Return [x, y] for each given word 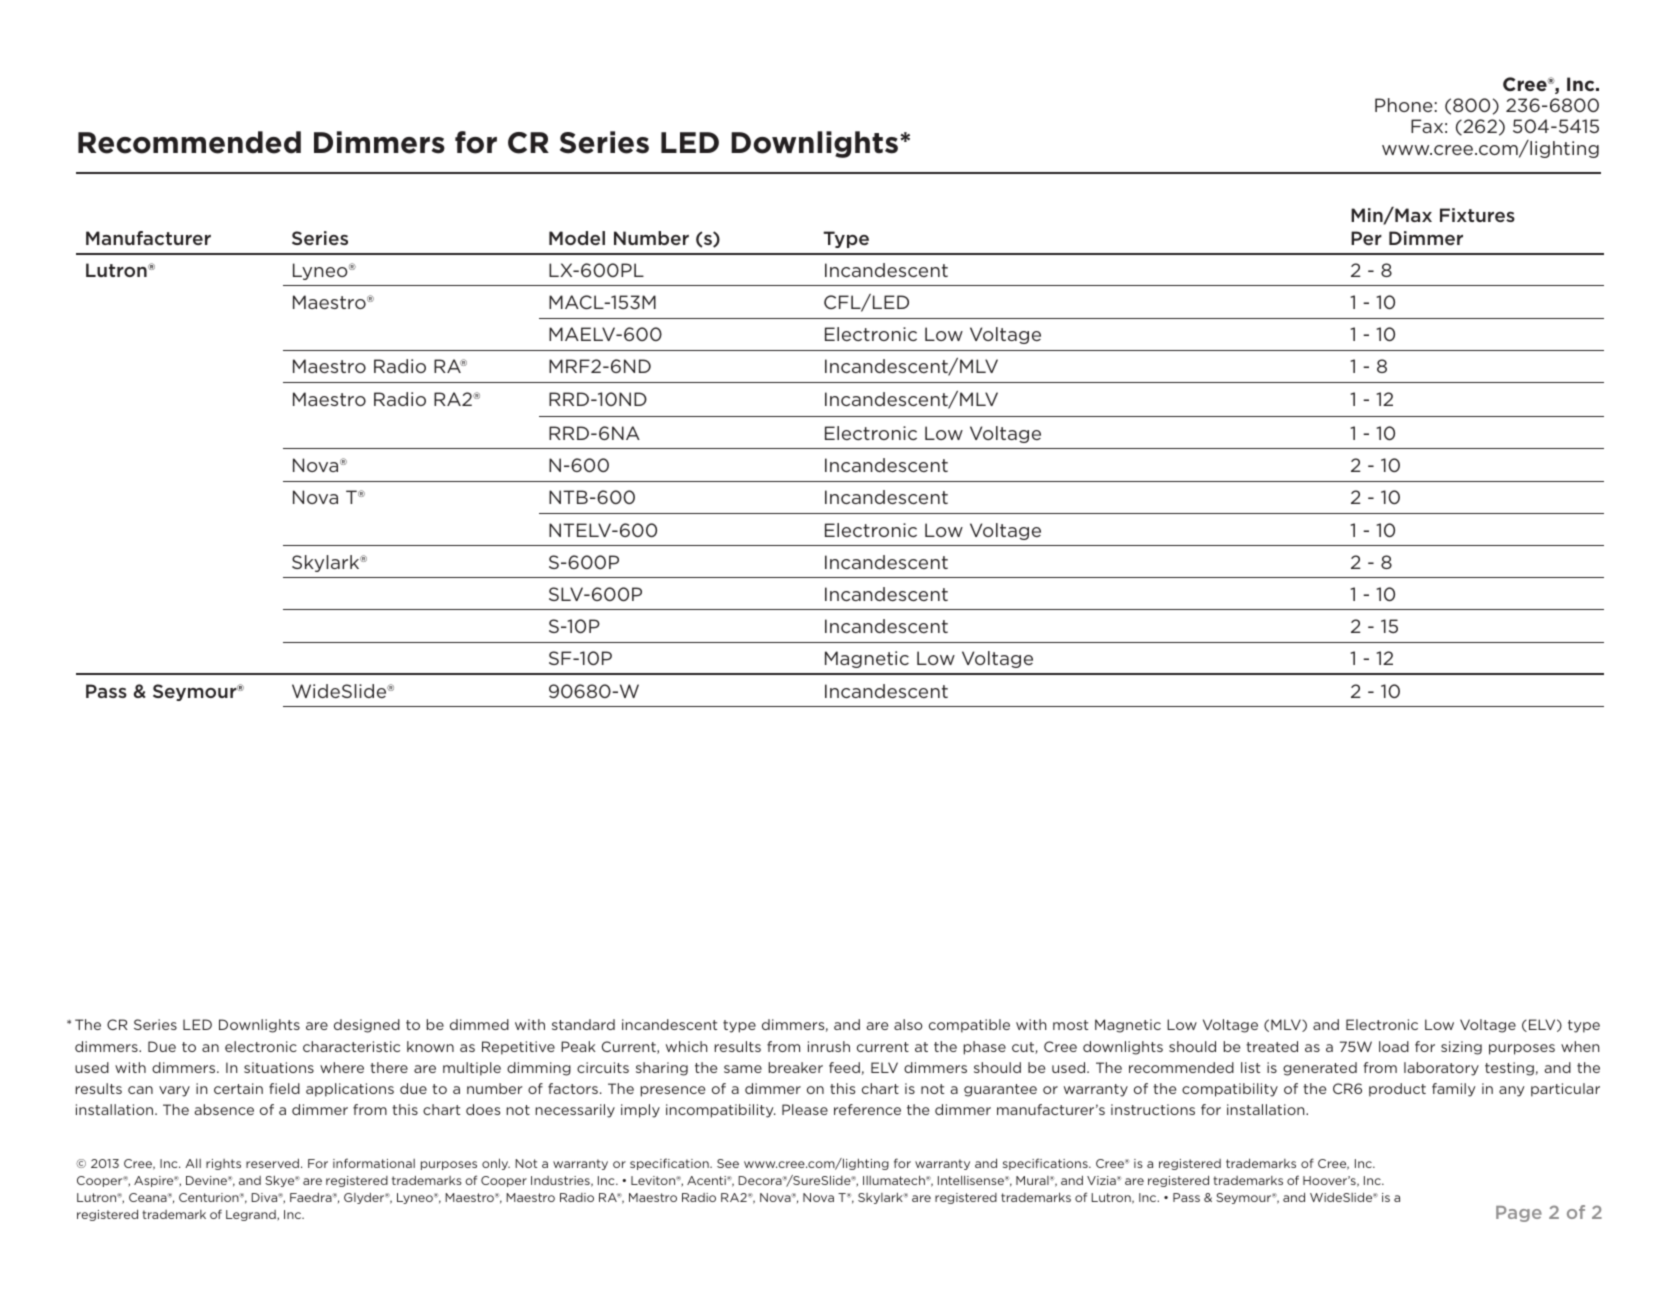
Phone [1404, 105]
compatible [969, 1026]
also [908, 1024]
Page [1519, 1214]
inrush [829, 1046]
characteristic [351, 1046]
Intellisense [972, 1180]
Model [577, 238]
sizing [1461, 1048]
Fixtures [1477, 215]
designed [367, 1026]
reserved [272, 1163]
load [1394, 1046]
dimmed [479, 1024]
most [1070, 1025]
